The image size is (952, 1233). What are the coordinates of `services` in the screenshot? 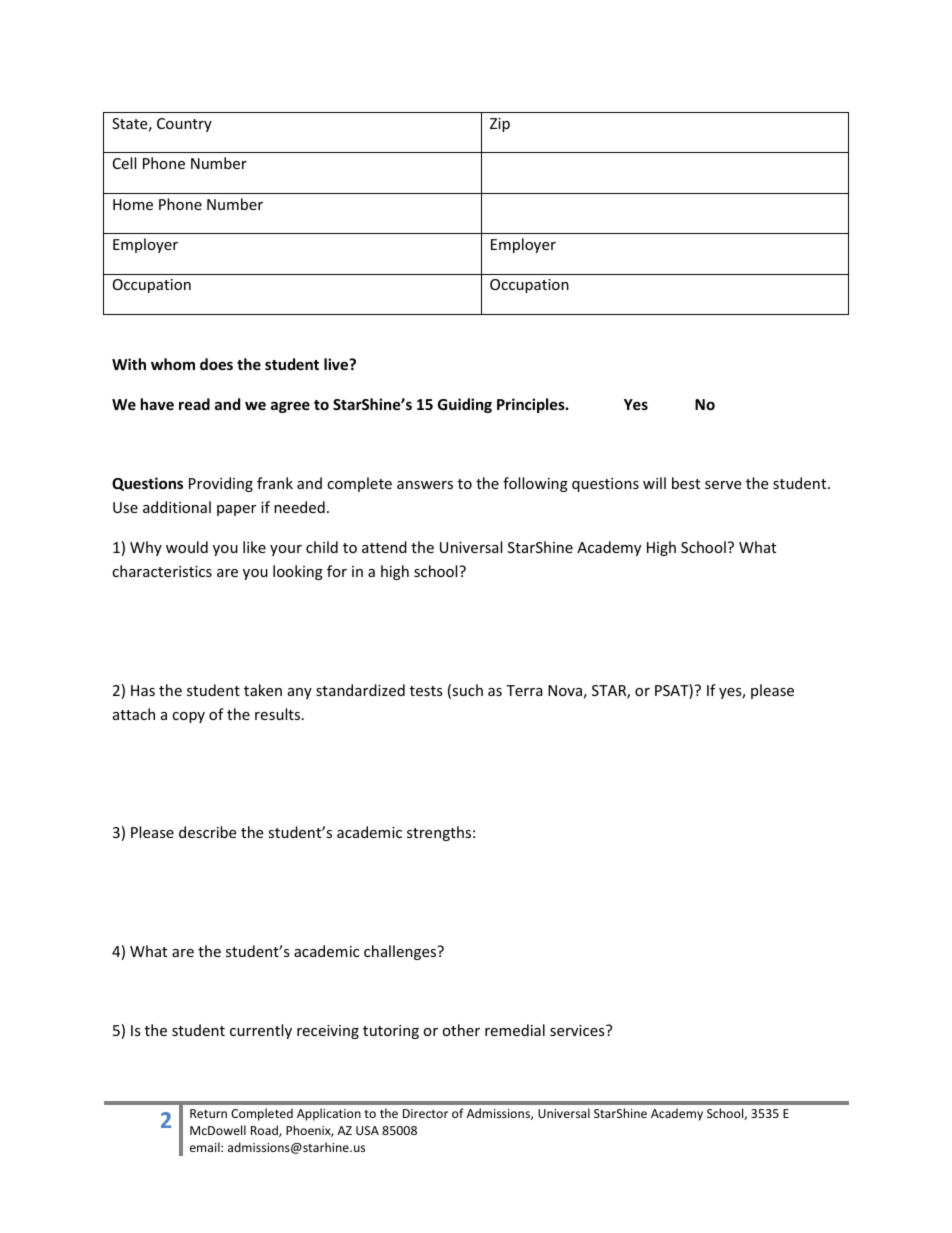 It's located at (578, 1030).
